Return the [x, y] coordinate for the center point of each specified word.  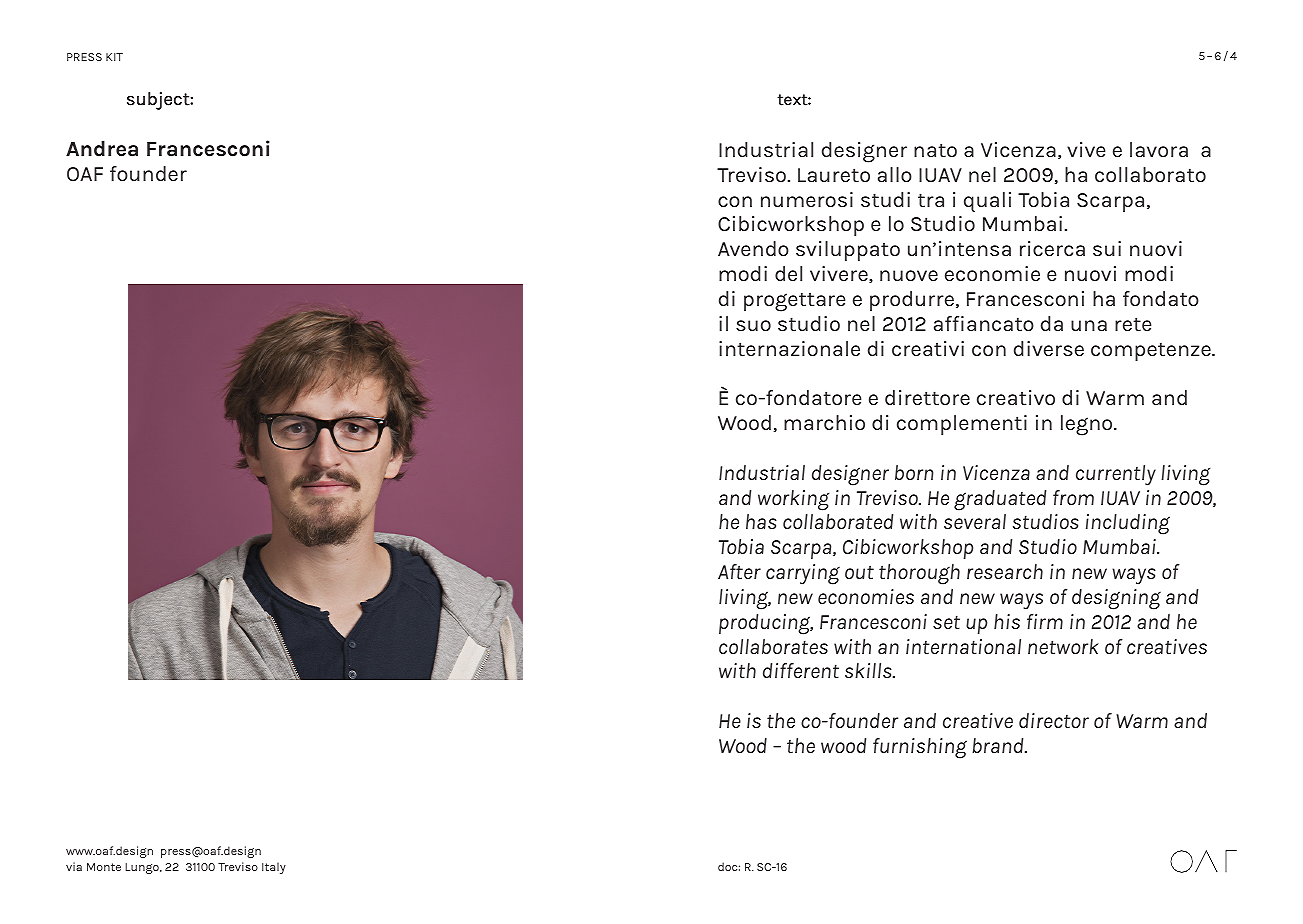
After [739, 571]
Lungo [143, 868]
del [788, 273]
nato [935, 150]
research [1005, 571]
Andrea [102, 149]
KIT [114, 57]
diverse [1049, 348]
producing [766, 624]
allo [895, 174]
